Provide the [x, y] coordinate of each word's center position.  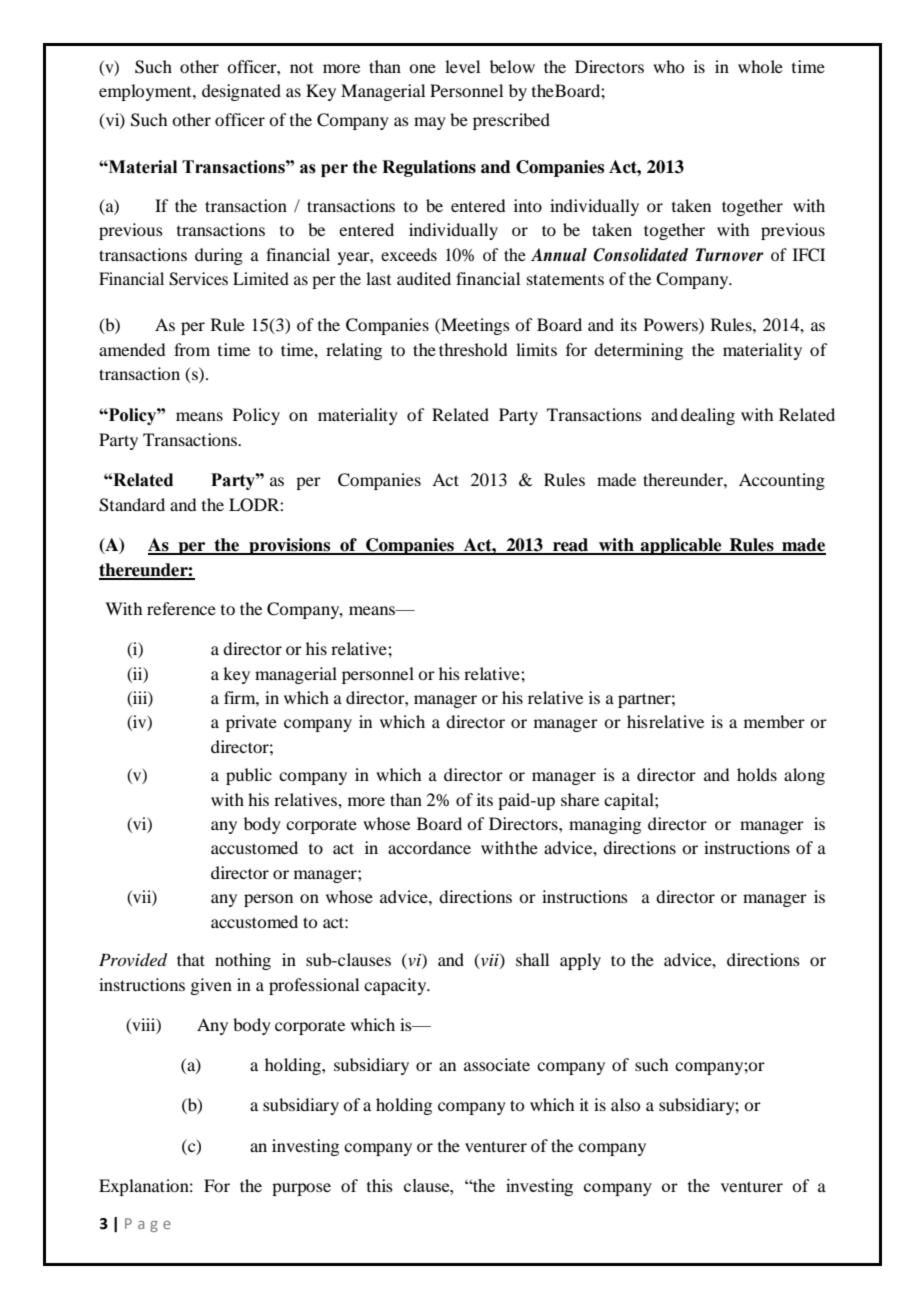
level [462, 66]
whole [760, 66]
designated [241, 92]
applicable [681, 546]
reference [181, 608]
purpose [301, 1189]
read [571, 546]
